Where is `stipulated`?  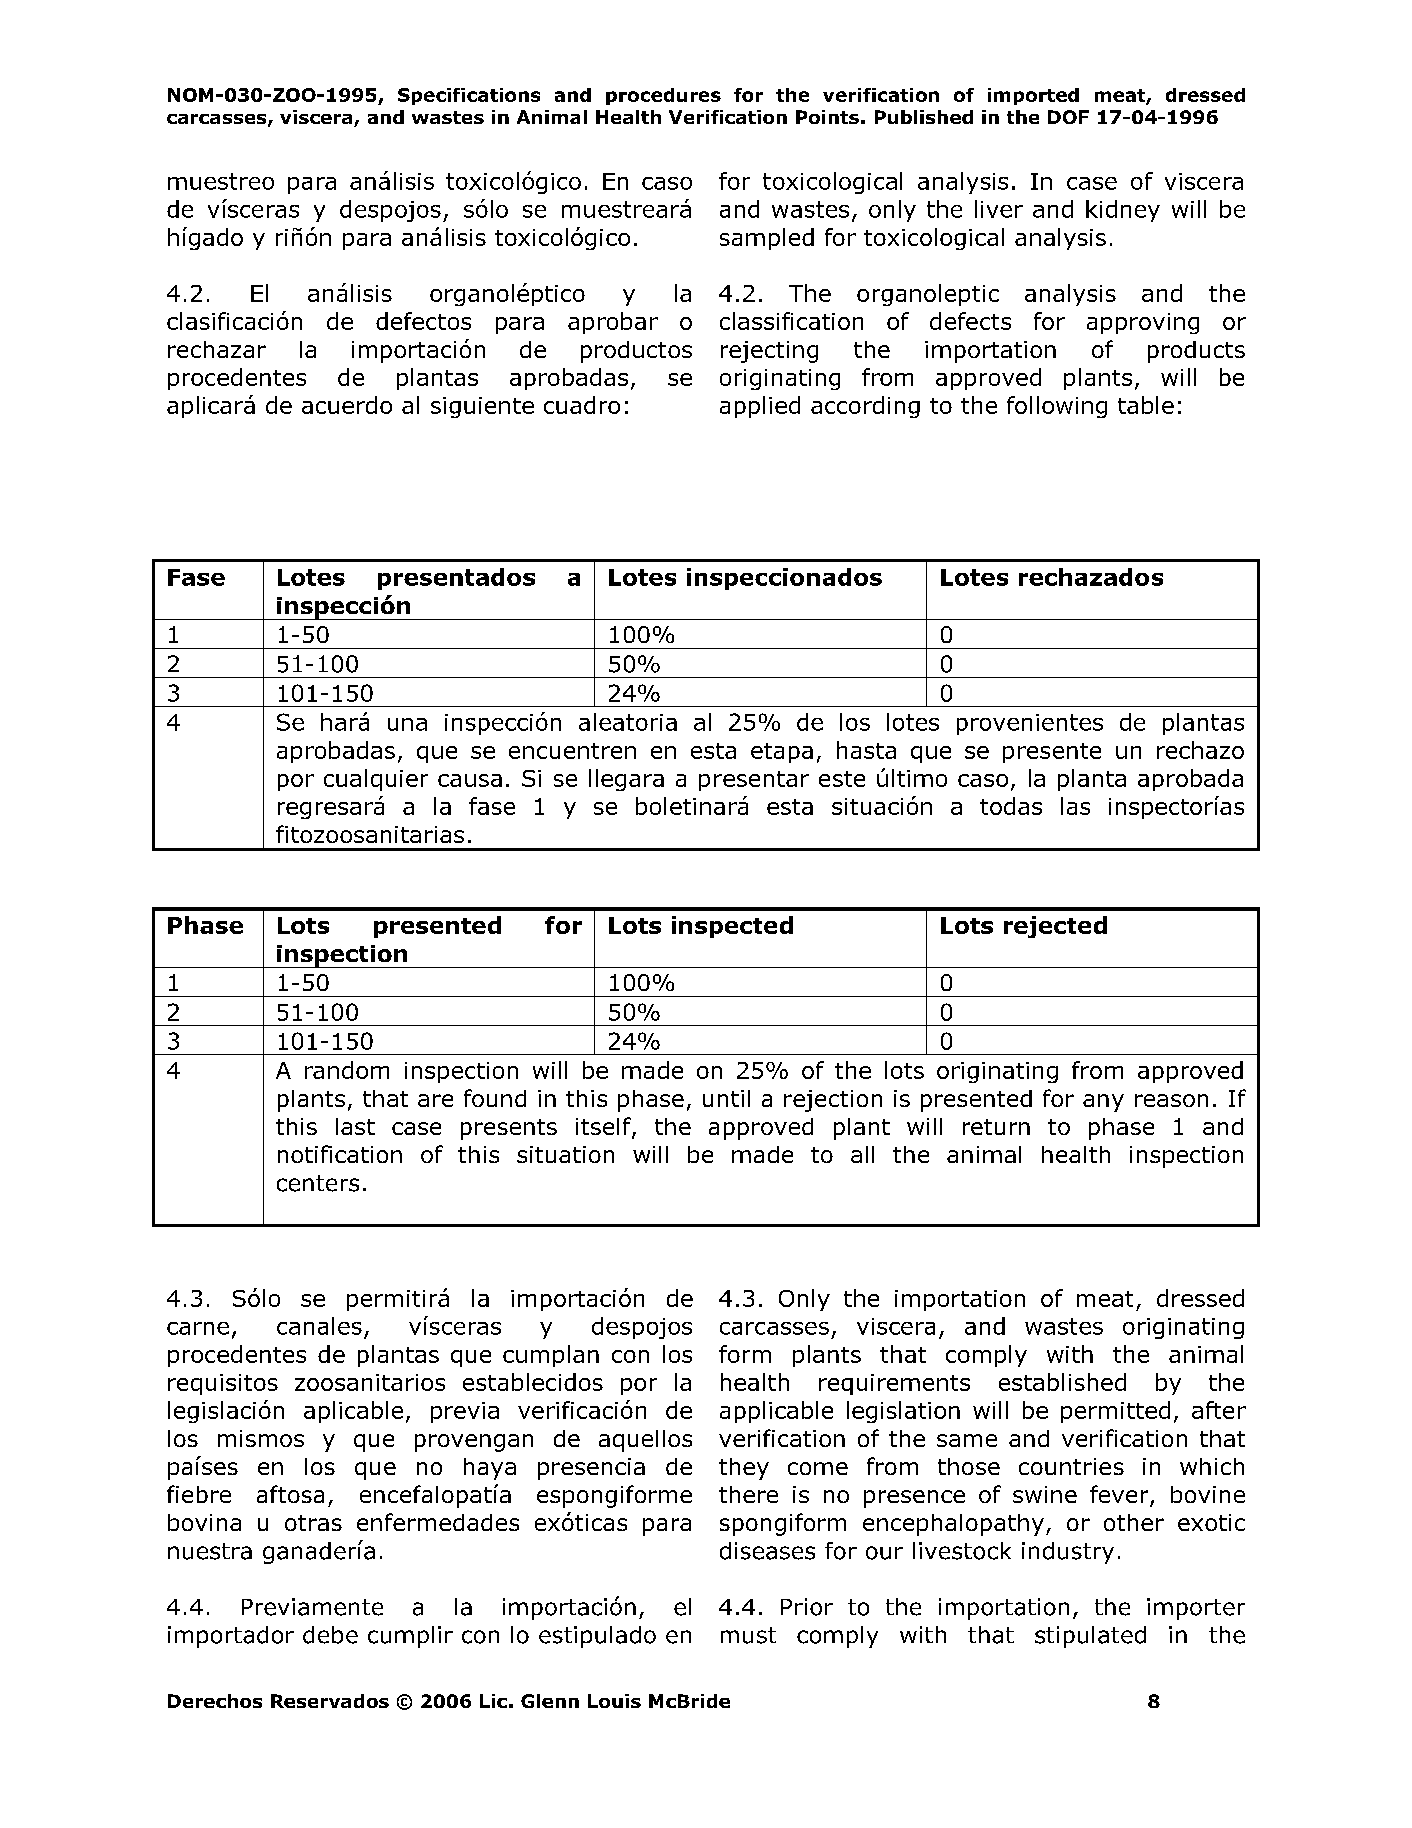 stipulated is located at coordinates (1090, 1637).
